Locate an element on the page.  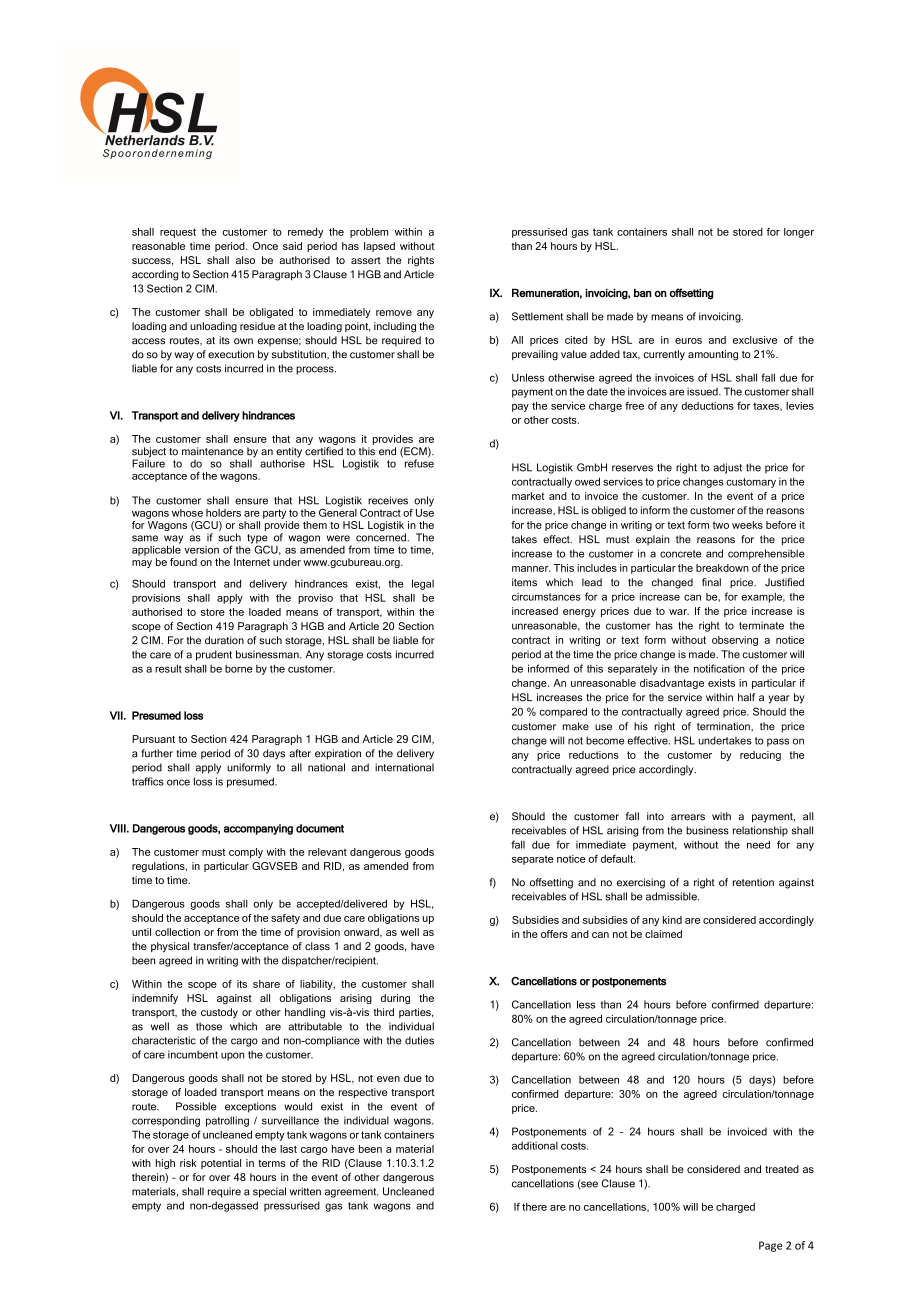
reducing is located at coordinates (760, 756).
